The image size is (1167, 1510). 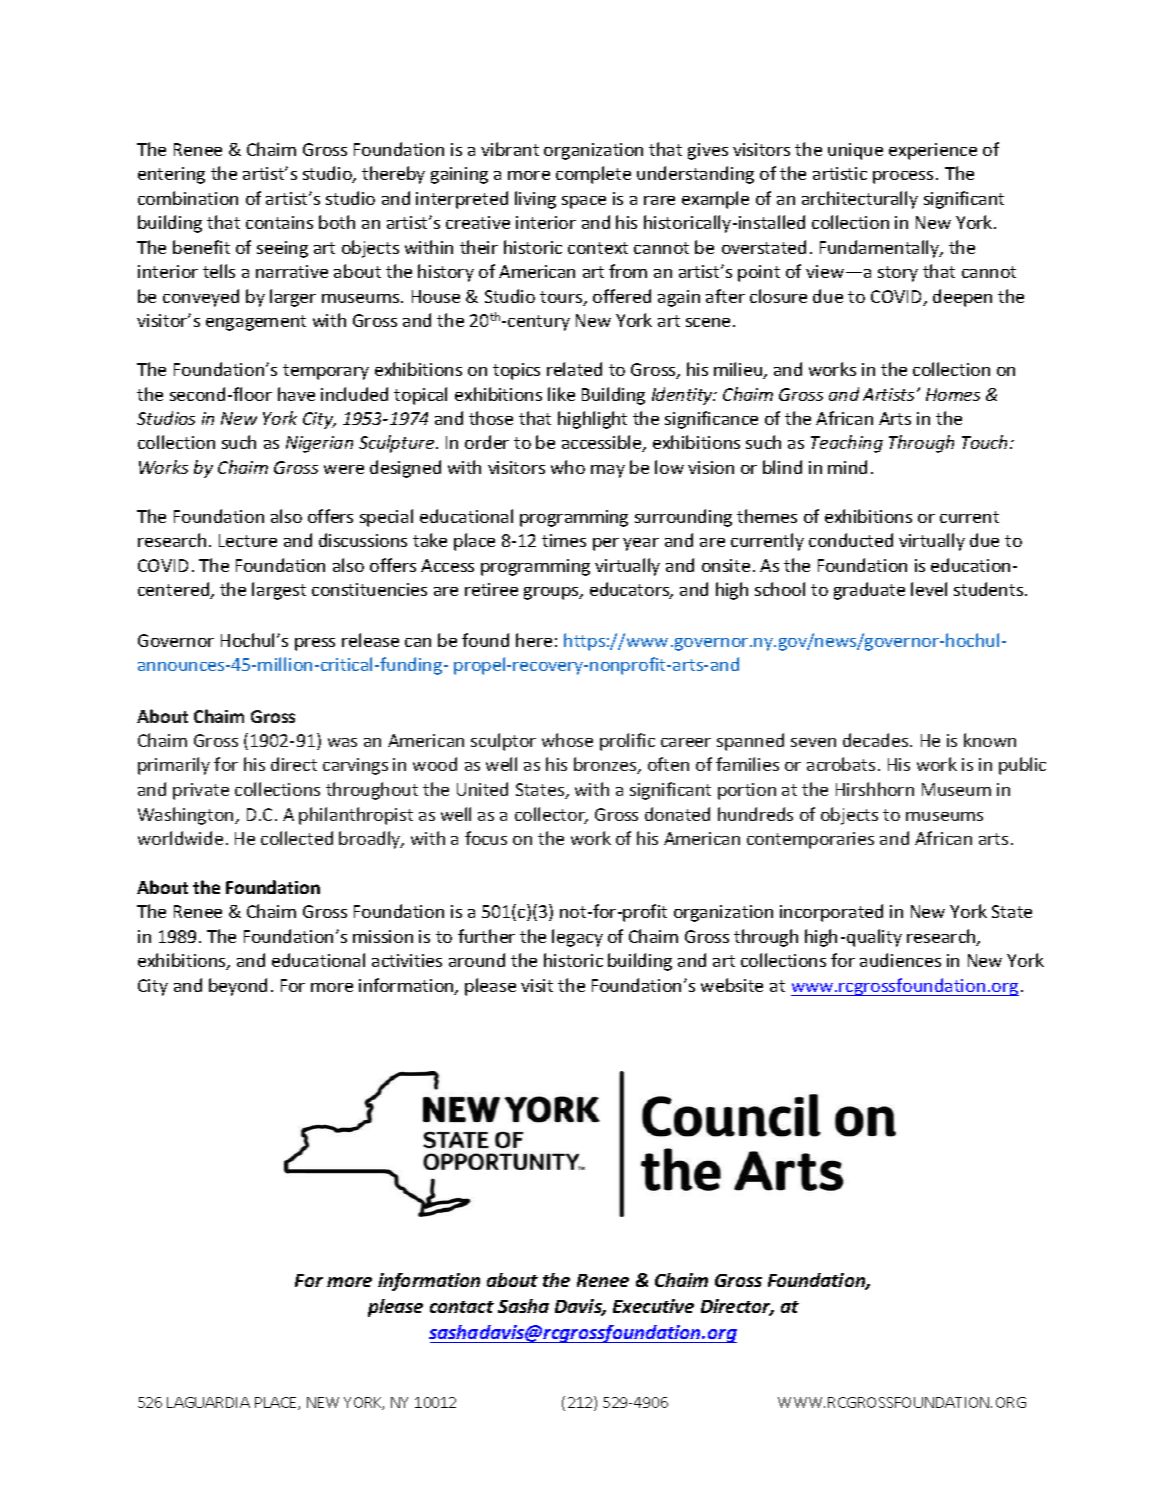 What do you see at coordinates (279, 222) in the image?
I see `contains` at bounding box center [279, 222].
